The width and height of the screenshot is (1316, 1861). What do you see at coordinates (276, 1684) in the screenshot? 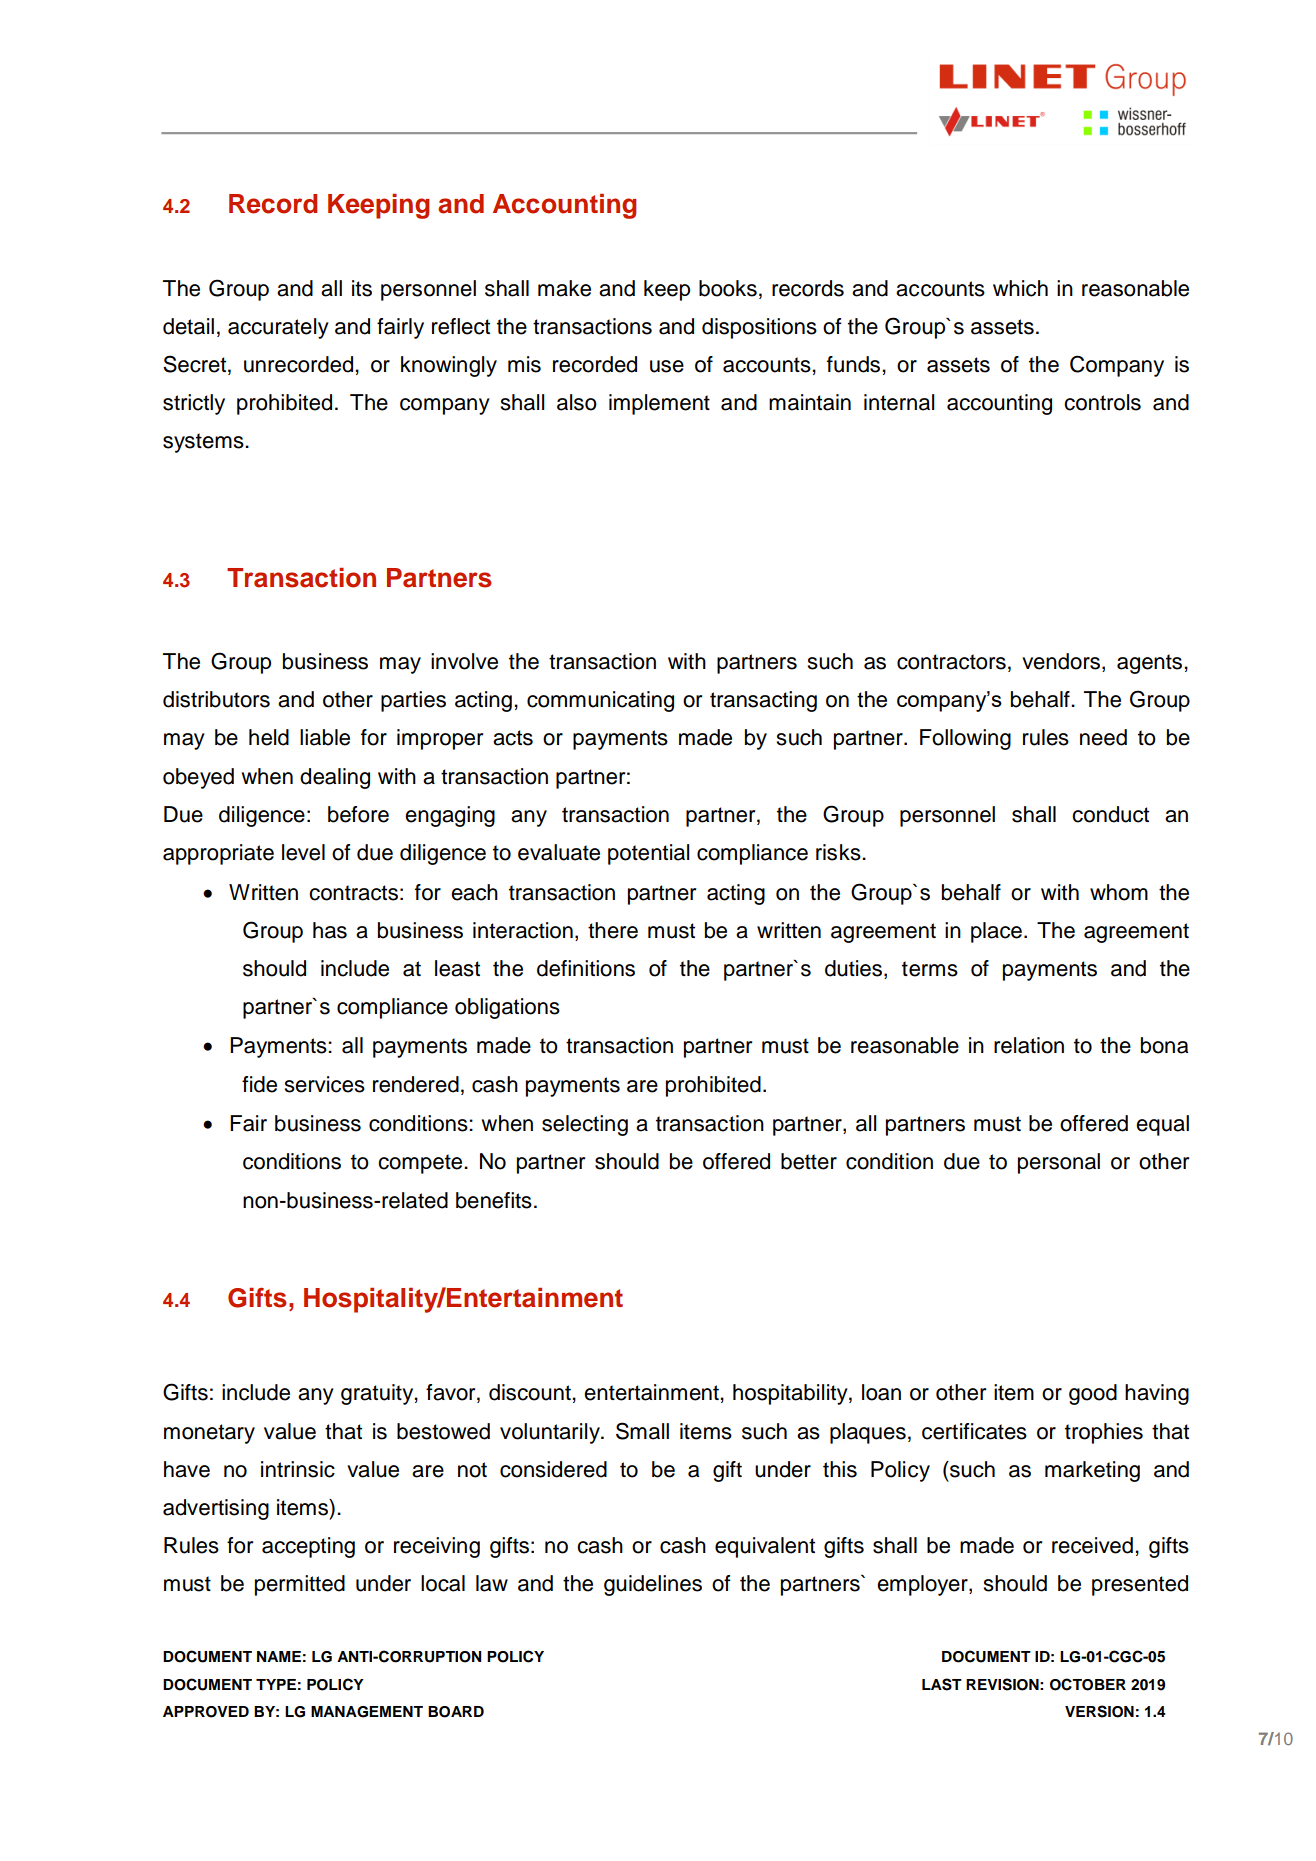
I see `TYPE` at bounding box center [276, 1684].
